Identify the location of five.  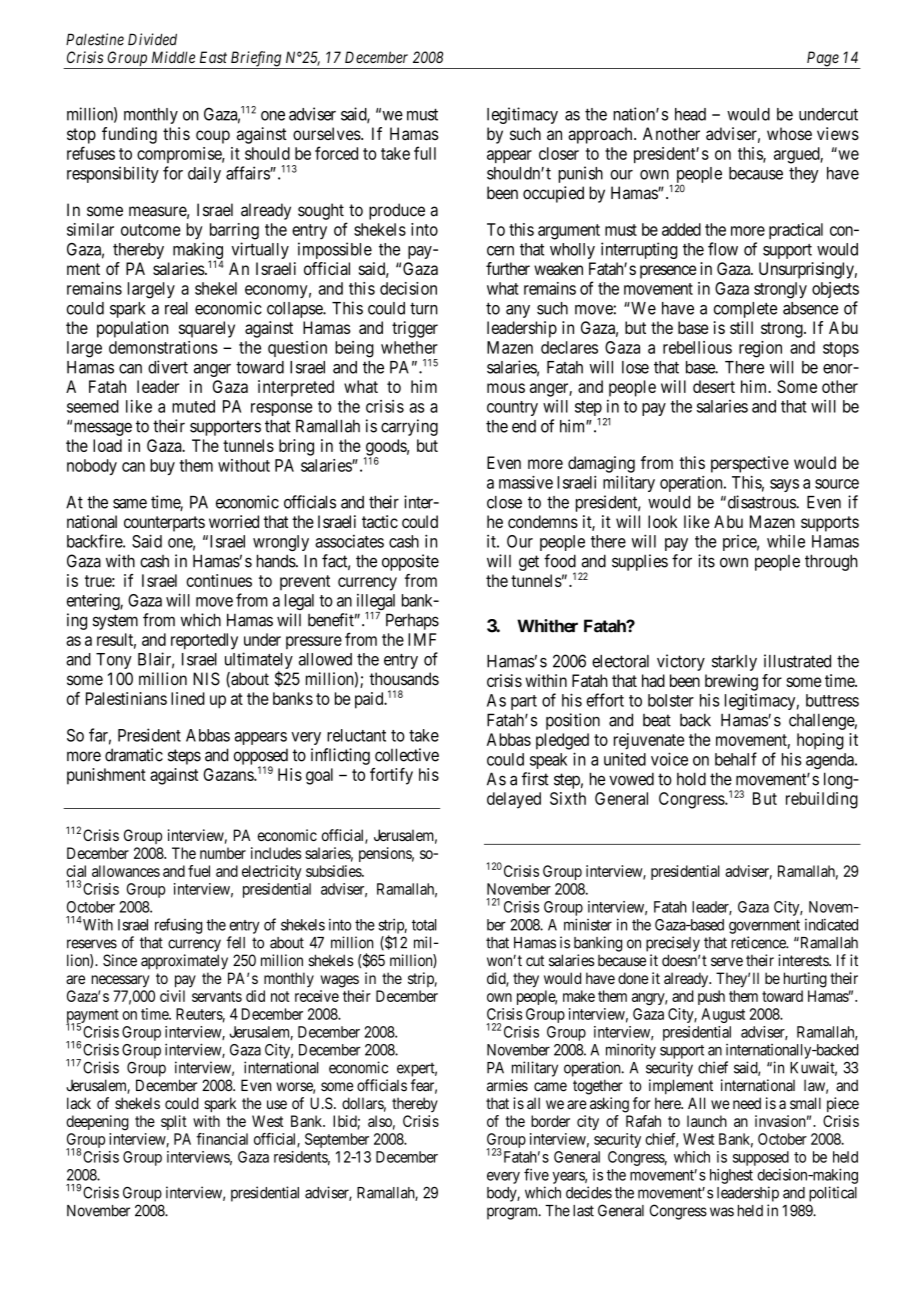
(536, 1174).
